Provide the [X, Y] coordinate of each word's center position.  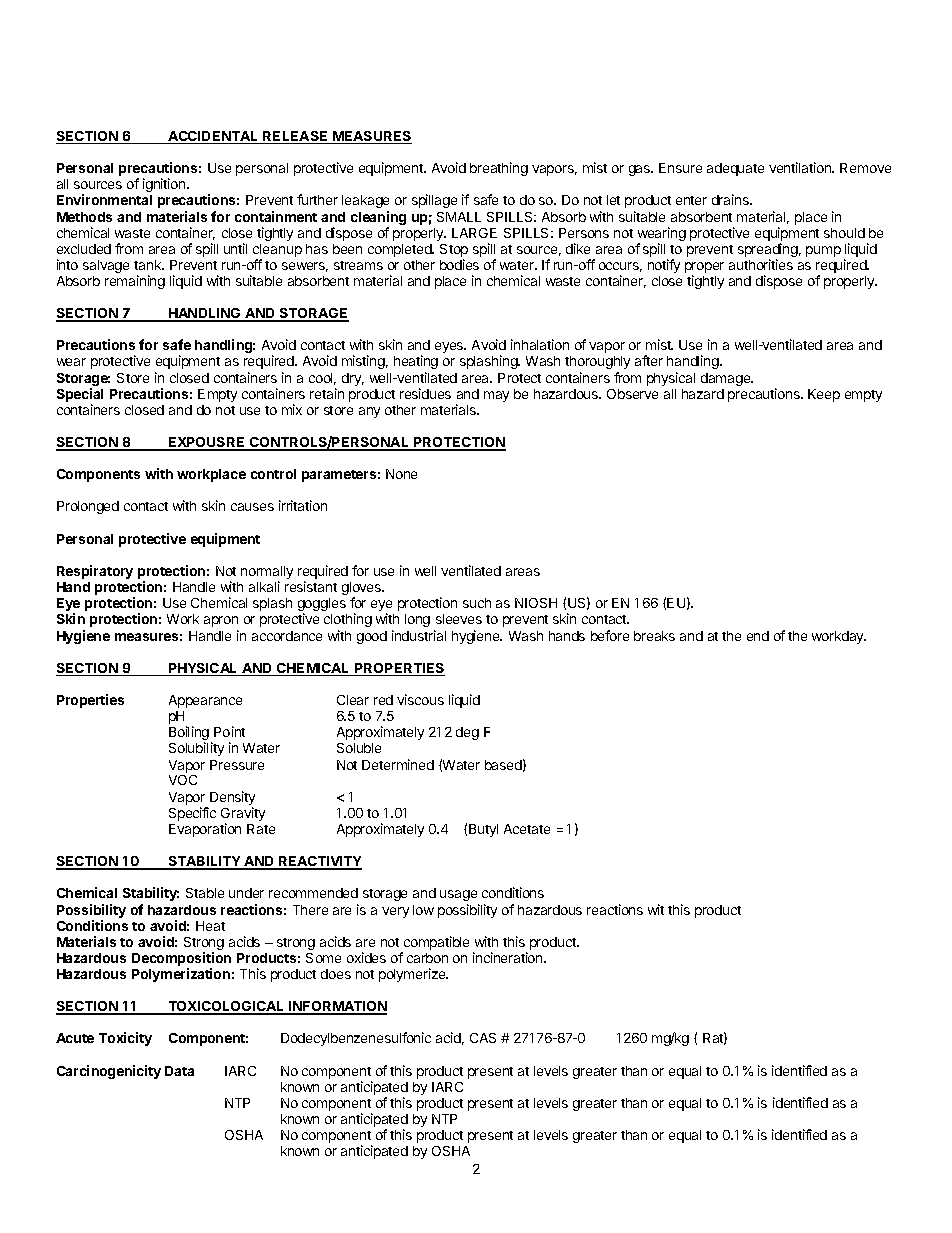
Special [80, 396]
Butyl [483, 830]
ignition [165, 185]
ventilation [801, 167]
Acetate [527, 829]
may [496, 396]
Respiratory [95, 572]
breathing [499, 169]
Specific [192, 814]
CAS [483, 1038]
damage [727, 379]
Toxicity [125, 1039]
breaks [654, 636]
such [477, 603]
